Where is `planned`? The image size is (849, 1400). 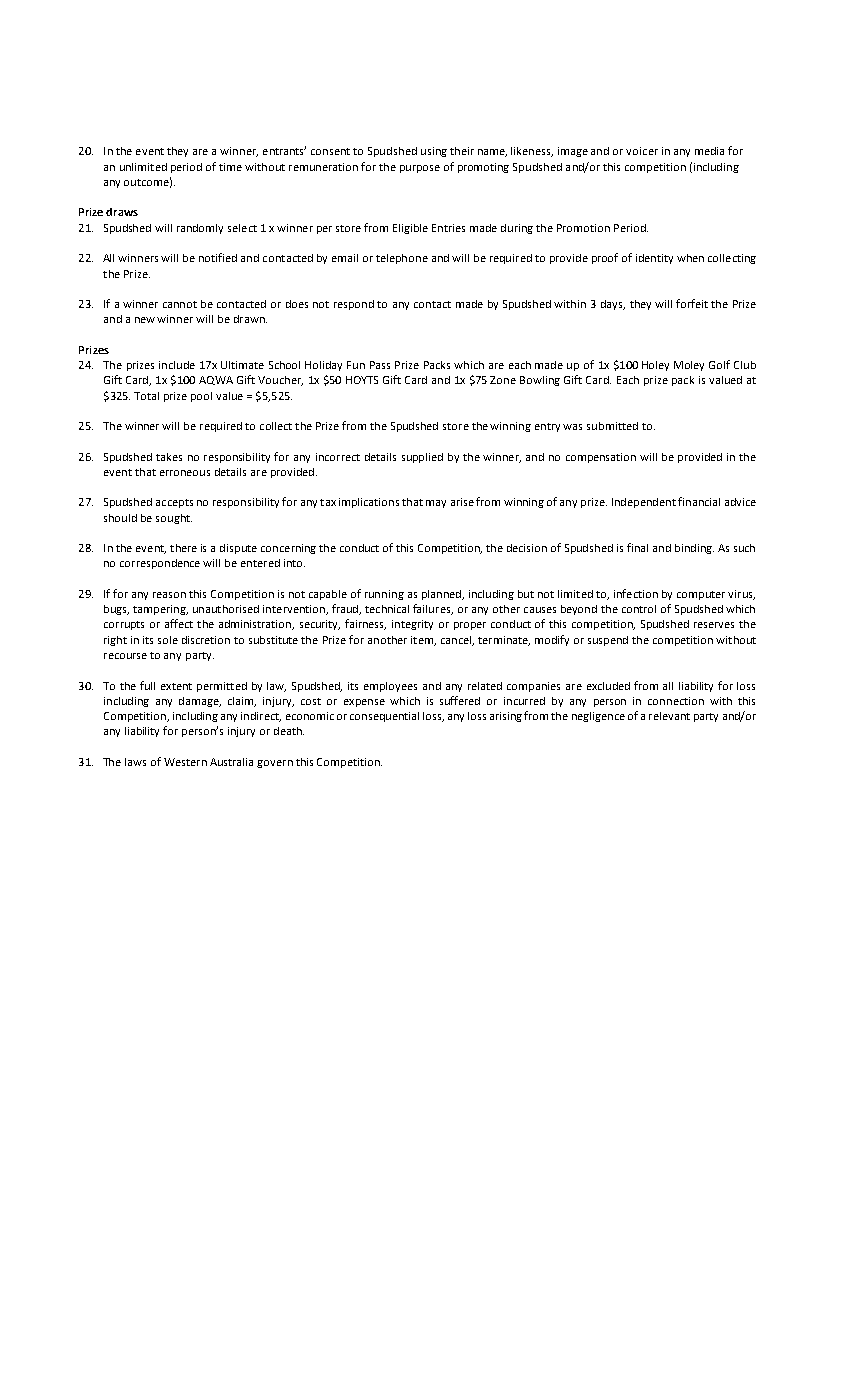
planned is located at coordinates (442, 595).
